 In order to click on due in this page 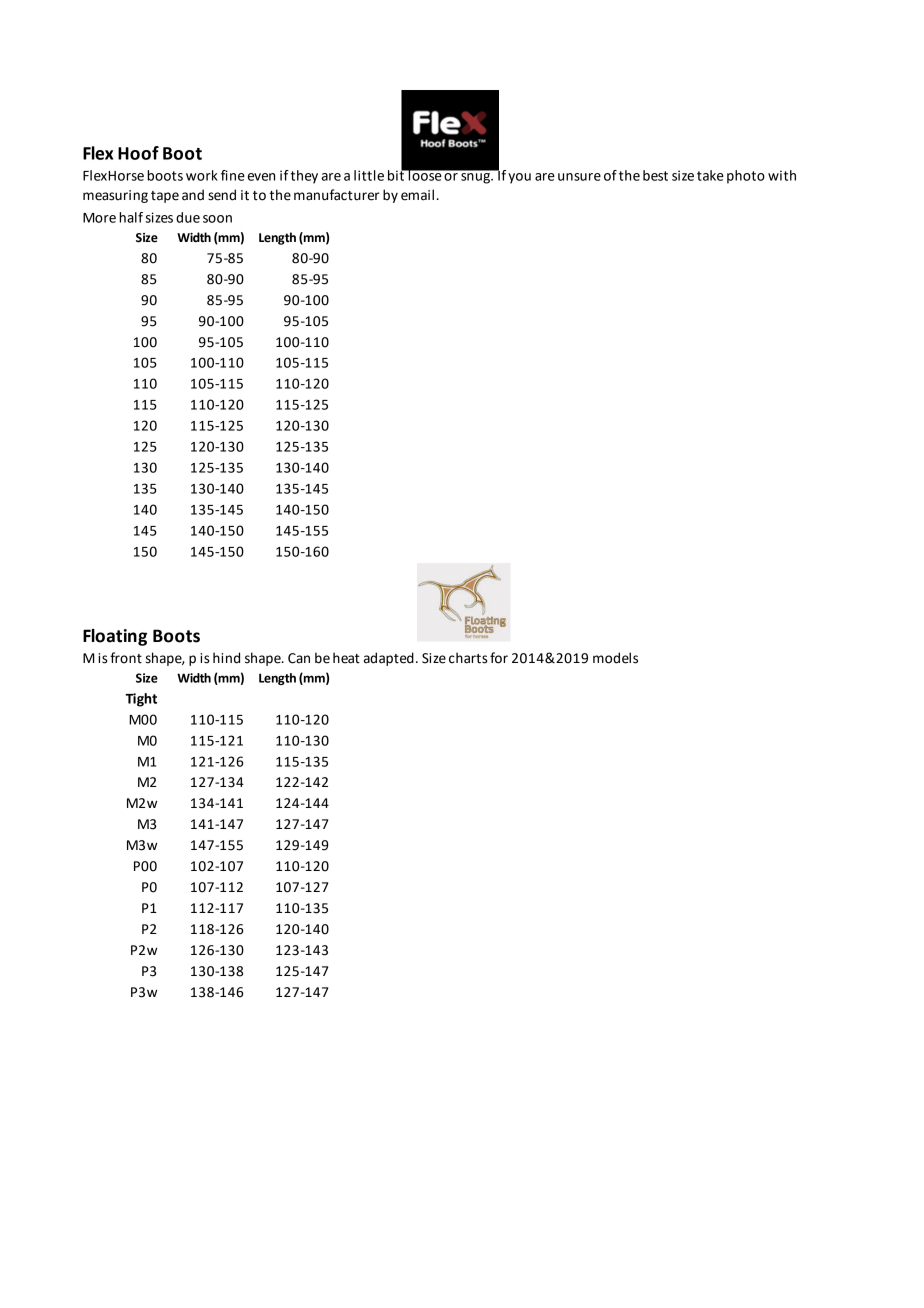, I will do `click(188, 217)`.
